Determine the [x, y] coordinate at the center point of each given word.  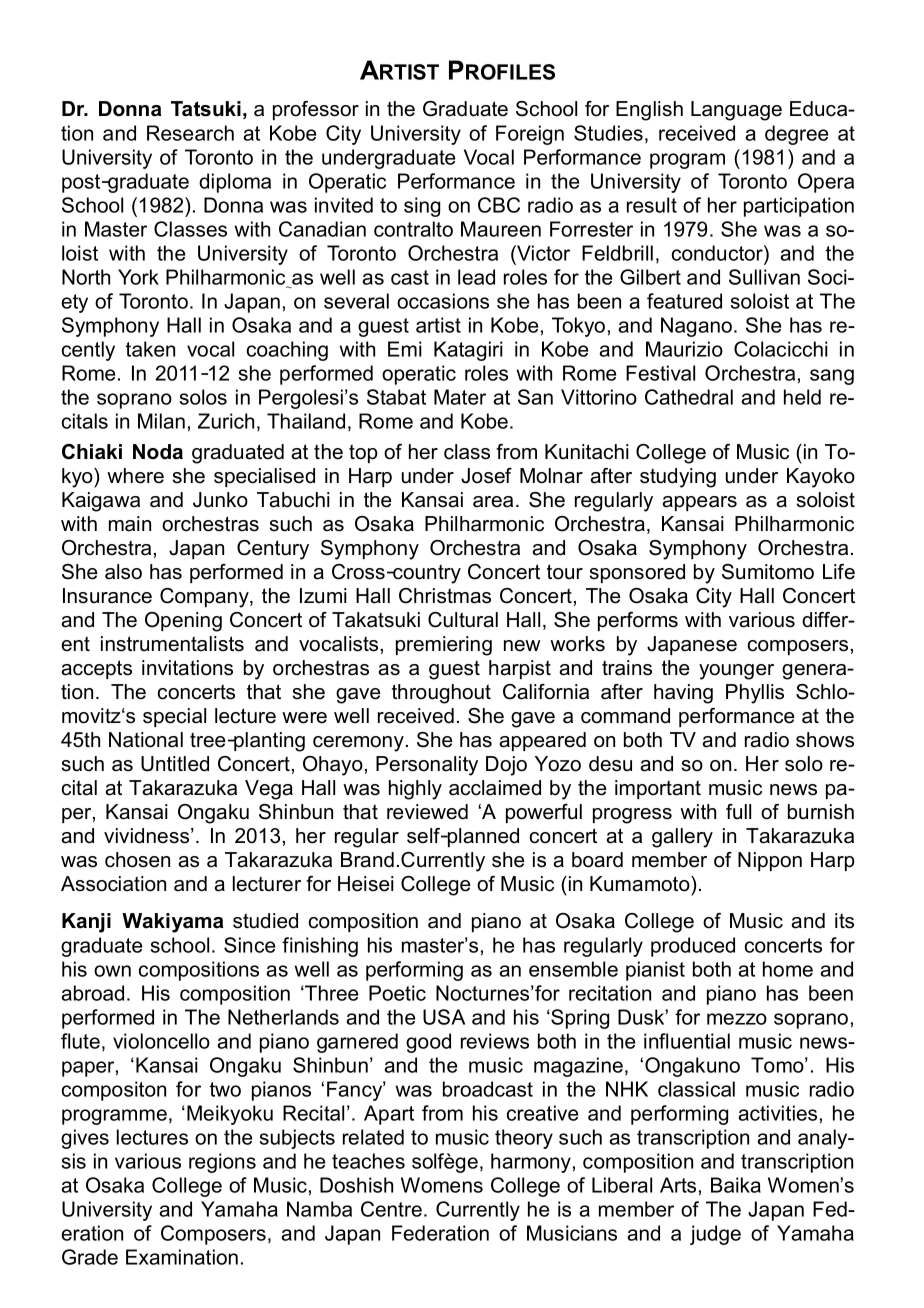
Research [190, 133]
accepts [96, 669]
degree [796, 135]
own [112, 971]
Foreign [530, 135]
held [802, 397]
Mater [460, 397]
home [788, 969]
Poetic [397, 993]
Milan [161, 421]
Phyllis [755, 694]
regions [222, 1163]
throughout [441, 694]
